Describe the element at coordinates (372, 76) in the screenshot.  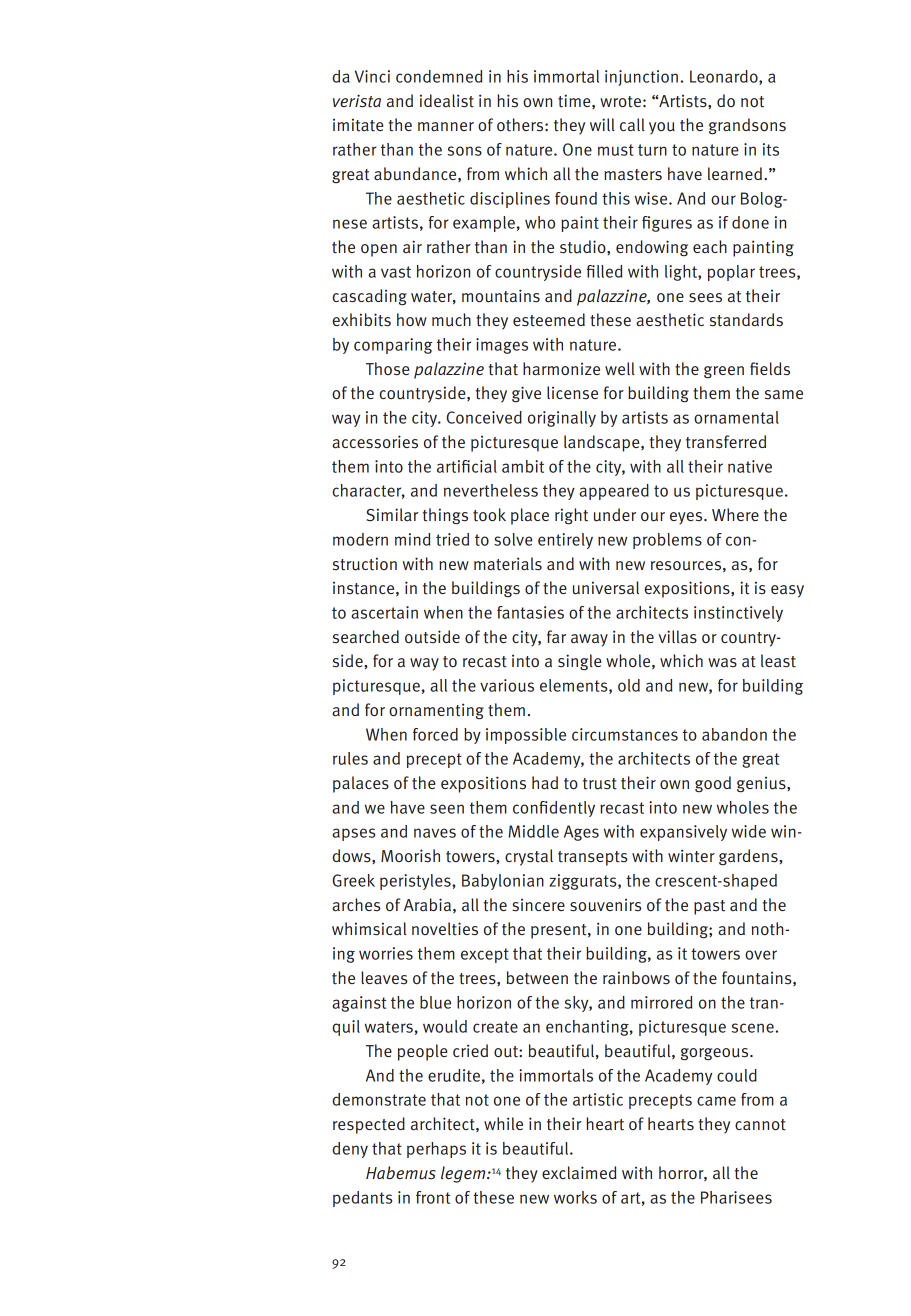
I see `Vinci` at that location.
